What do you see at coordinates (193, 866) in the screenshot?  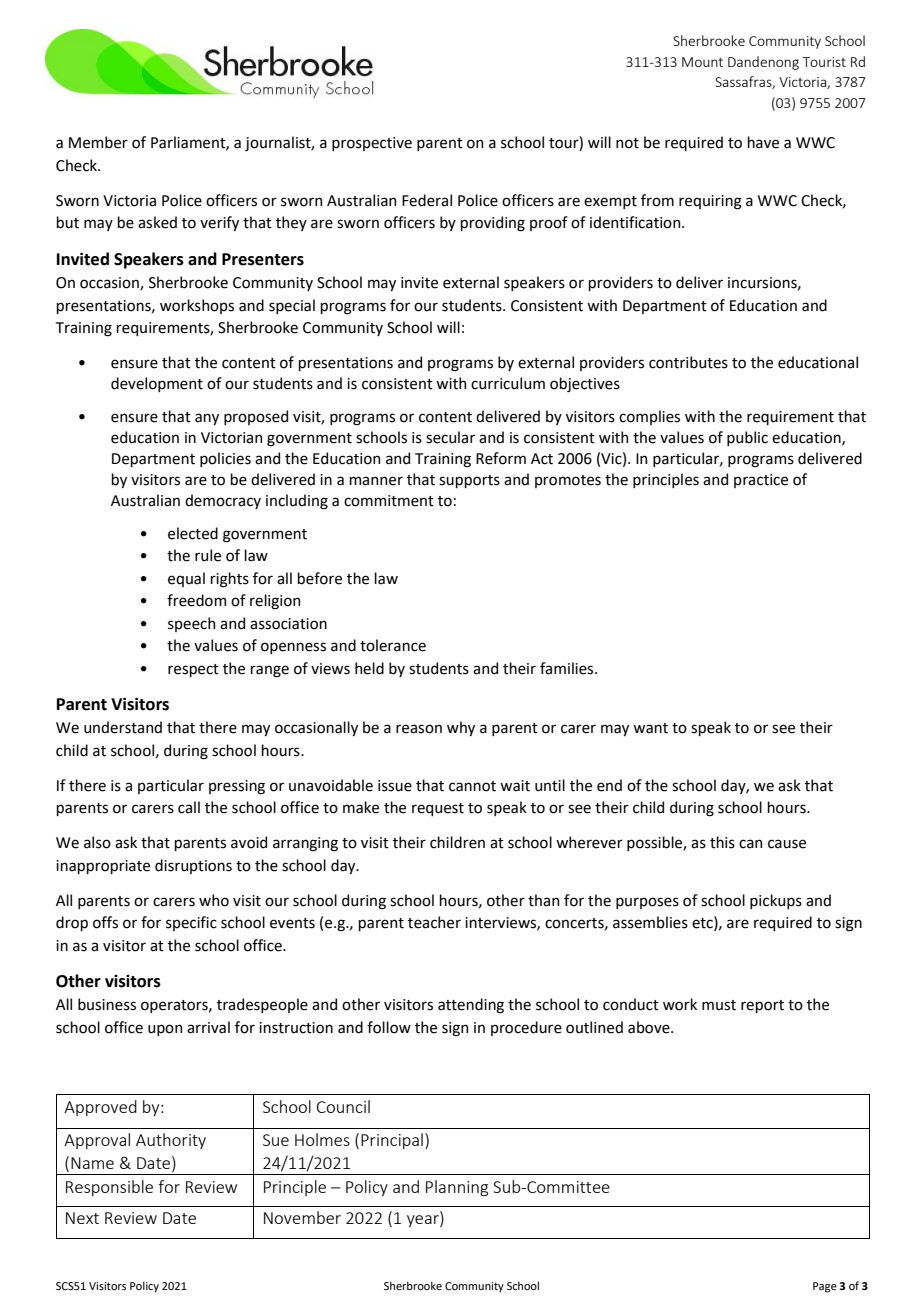 I see `disruptions` at bounding box center [193, 866].
